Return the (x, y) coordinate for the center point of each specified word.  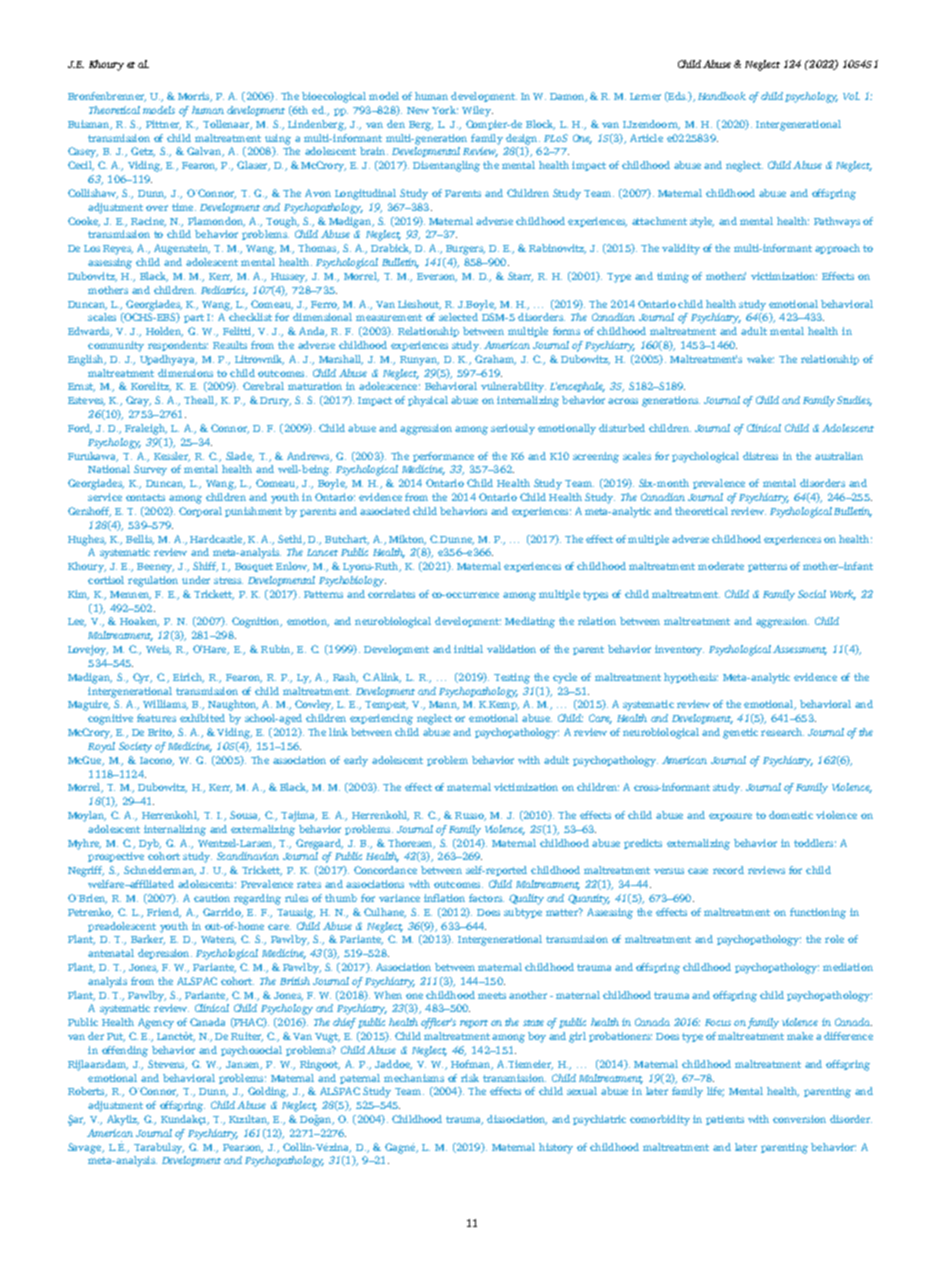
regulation (153, 581)
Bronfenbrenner (107, 97)
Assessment (800, 650)
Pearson (243, 1148)
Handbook (722, 96)
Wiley (477, 111)
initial (468, 649)
